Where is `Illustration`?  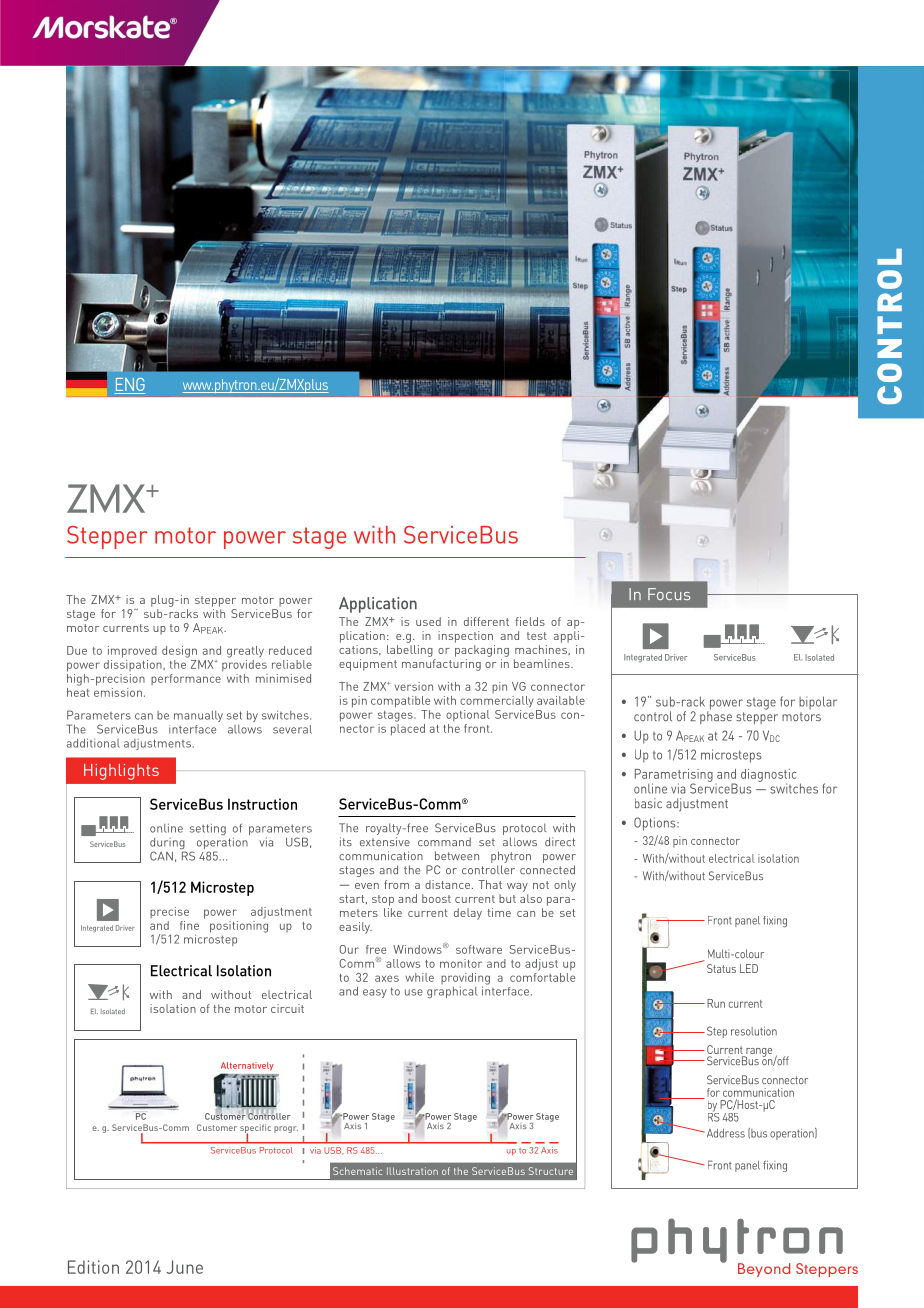 Illustration is located at coordinates (412, 1171).
